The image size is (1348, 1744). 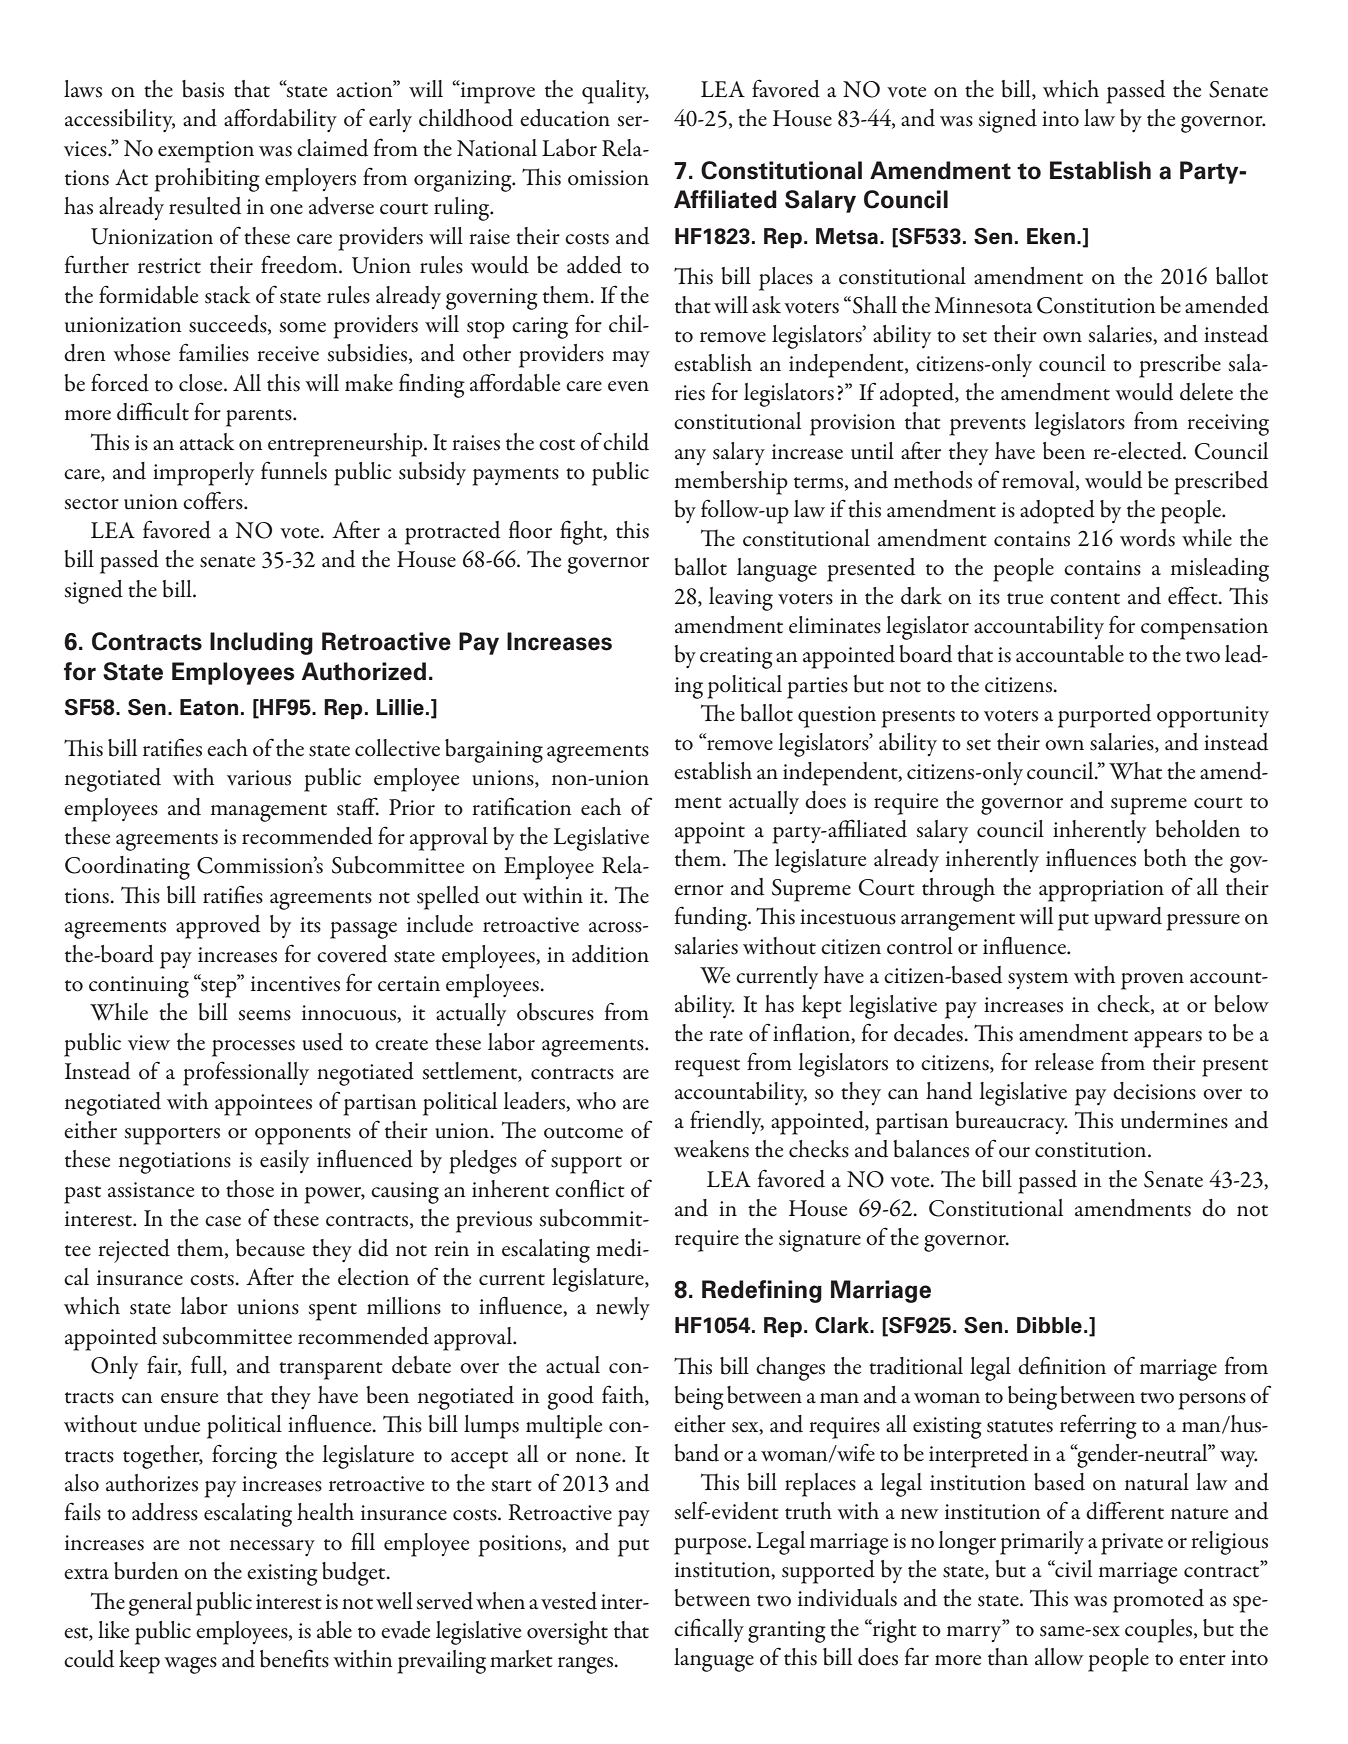 What do you see at coordinates (731, 483) in the screenshot?
I see `membership` at bounding box center [731, 483].
